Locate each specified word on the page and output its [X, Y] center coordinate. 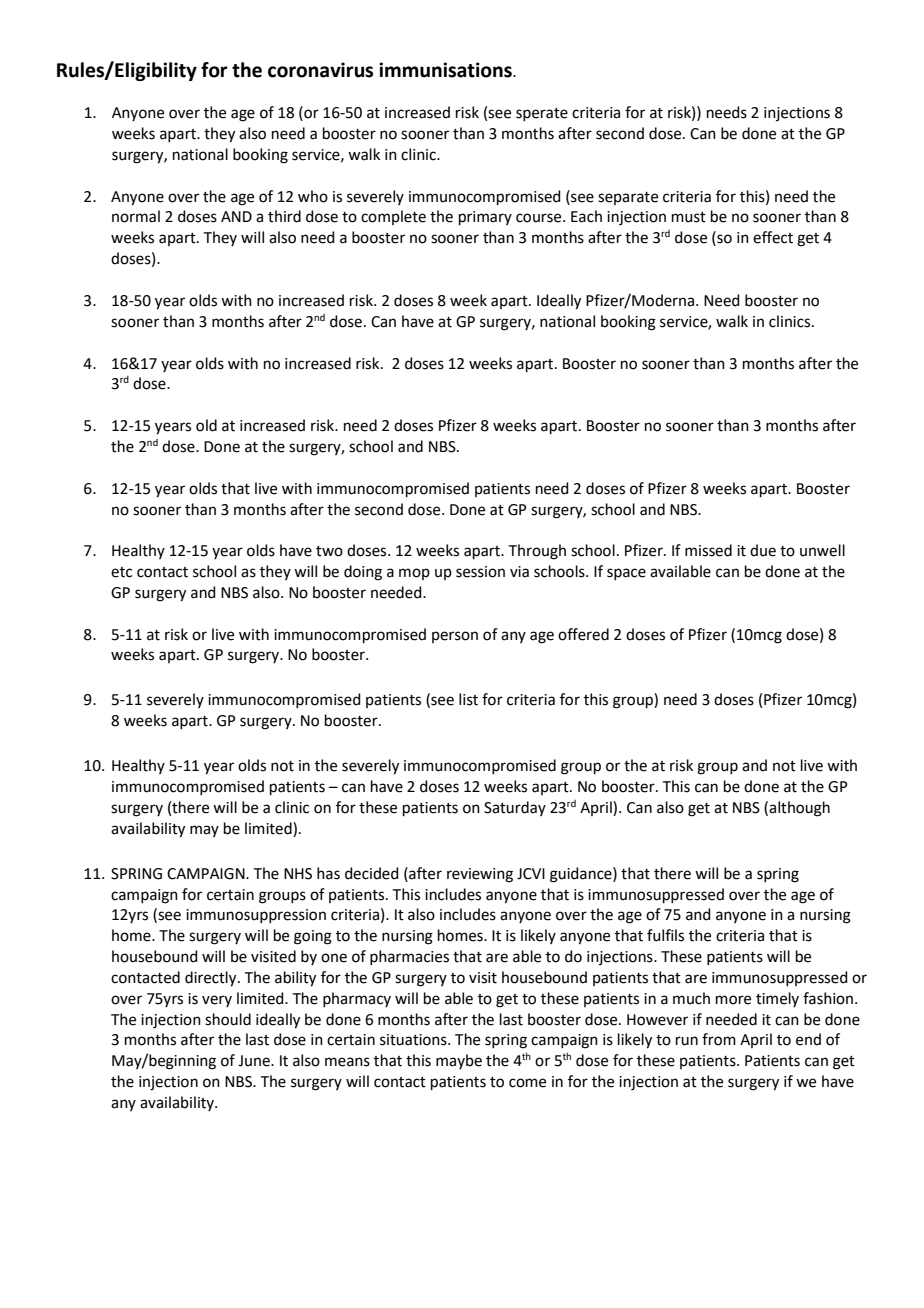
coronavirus [320, 70]
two [329, 551]
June [255, 1061]
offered [583, 634]
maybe [459, 1061]
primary [485, 218]
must [689, 217]
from [719, 1039]
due [763, 550]
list [468, 699]
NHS [298, 874]
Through [537, 552]
